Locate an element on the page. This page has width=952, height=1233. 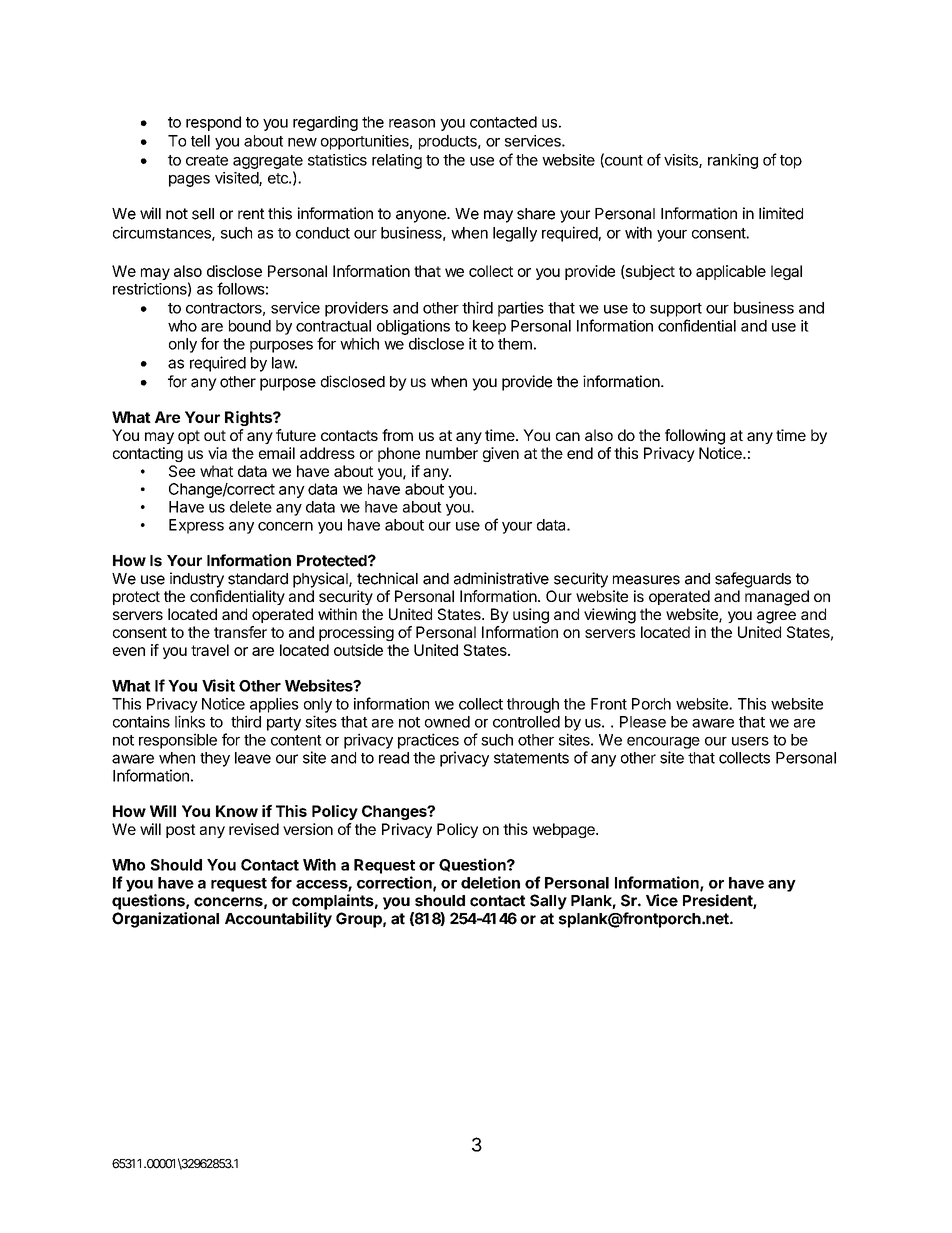
reason is located at coordinates (412, 123).
